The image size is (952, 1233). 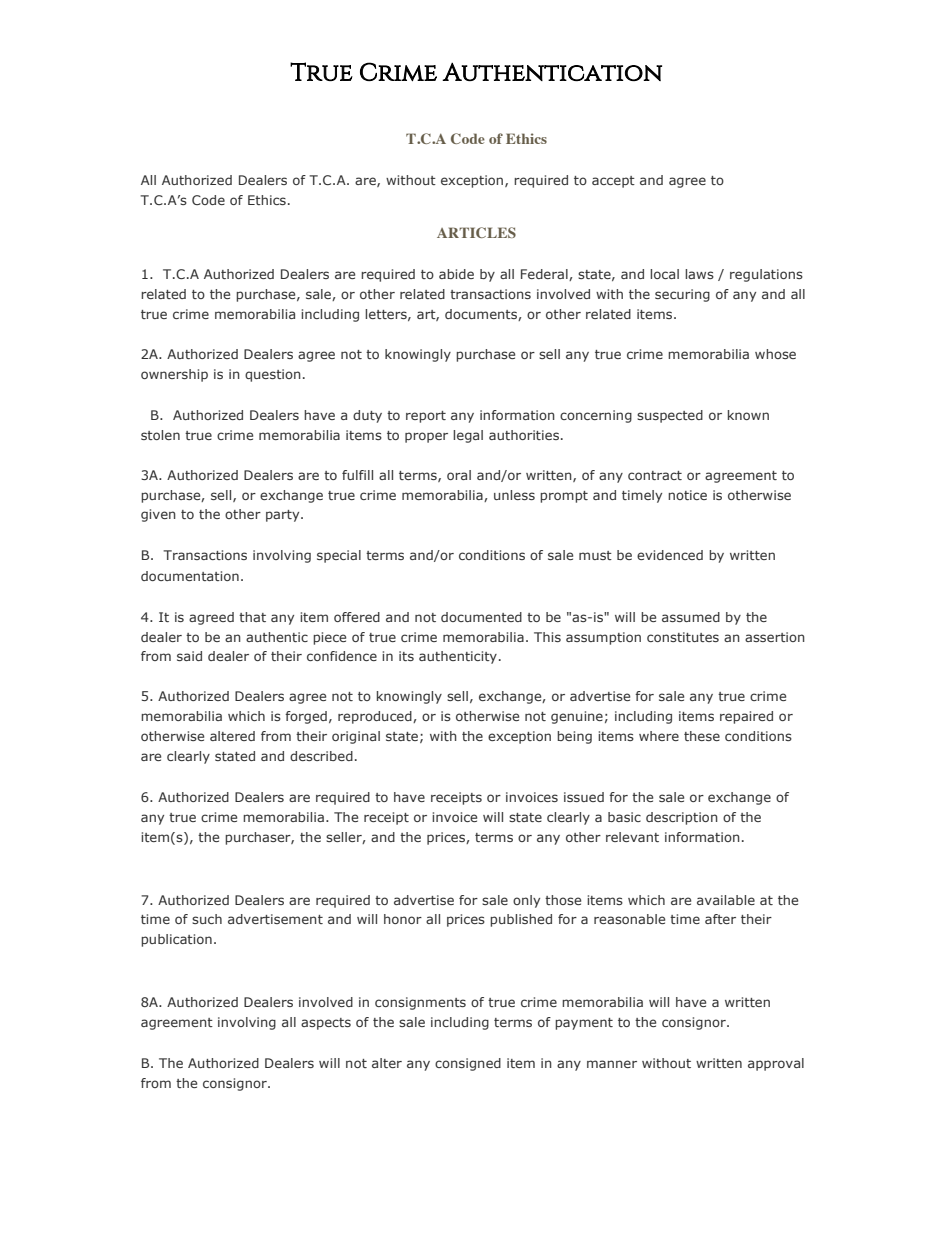 I want to click on these, so click(x=702, y=736).
